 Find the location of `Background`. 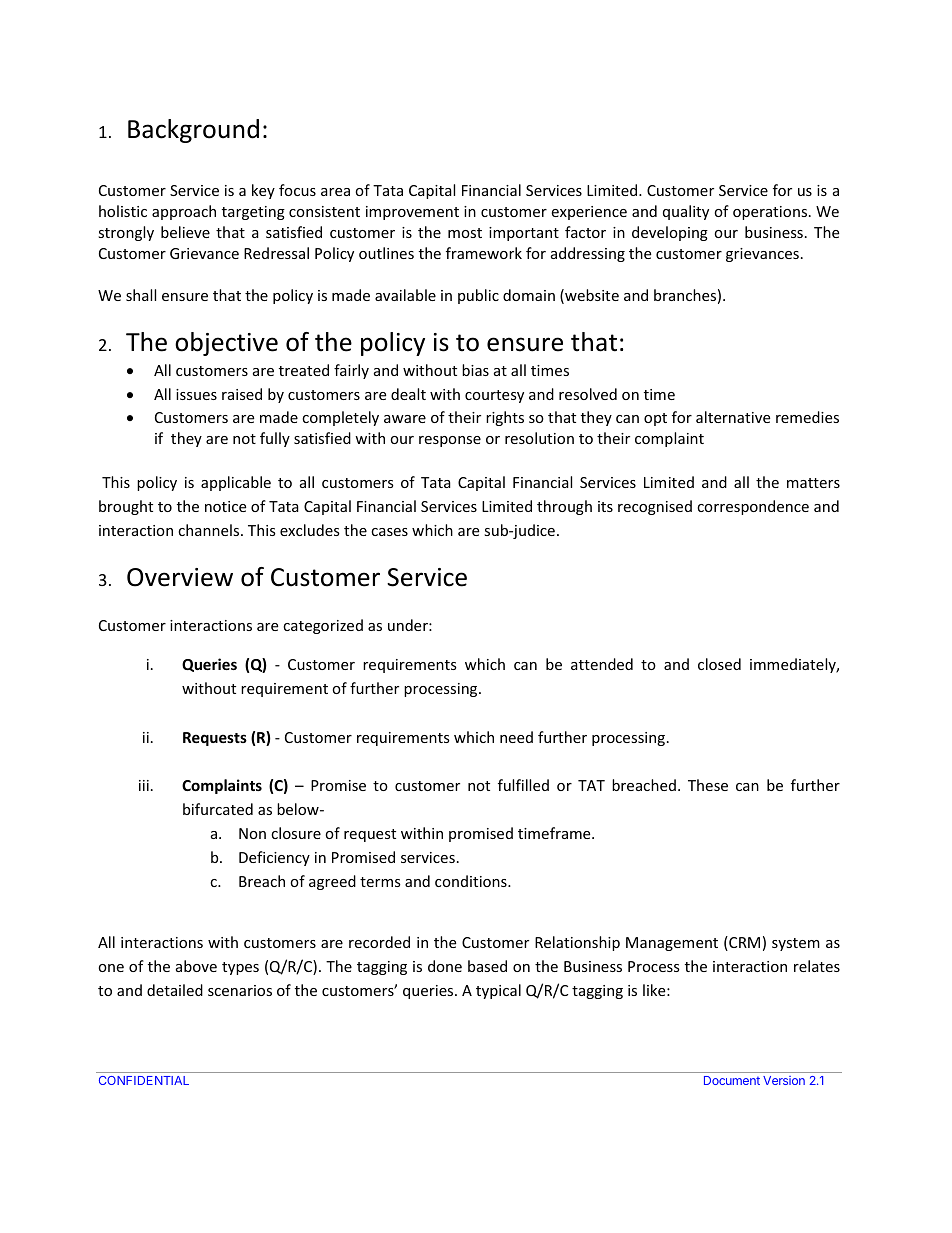

Background is located at coordinates (193, 131).
